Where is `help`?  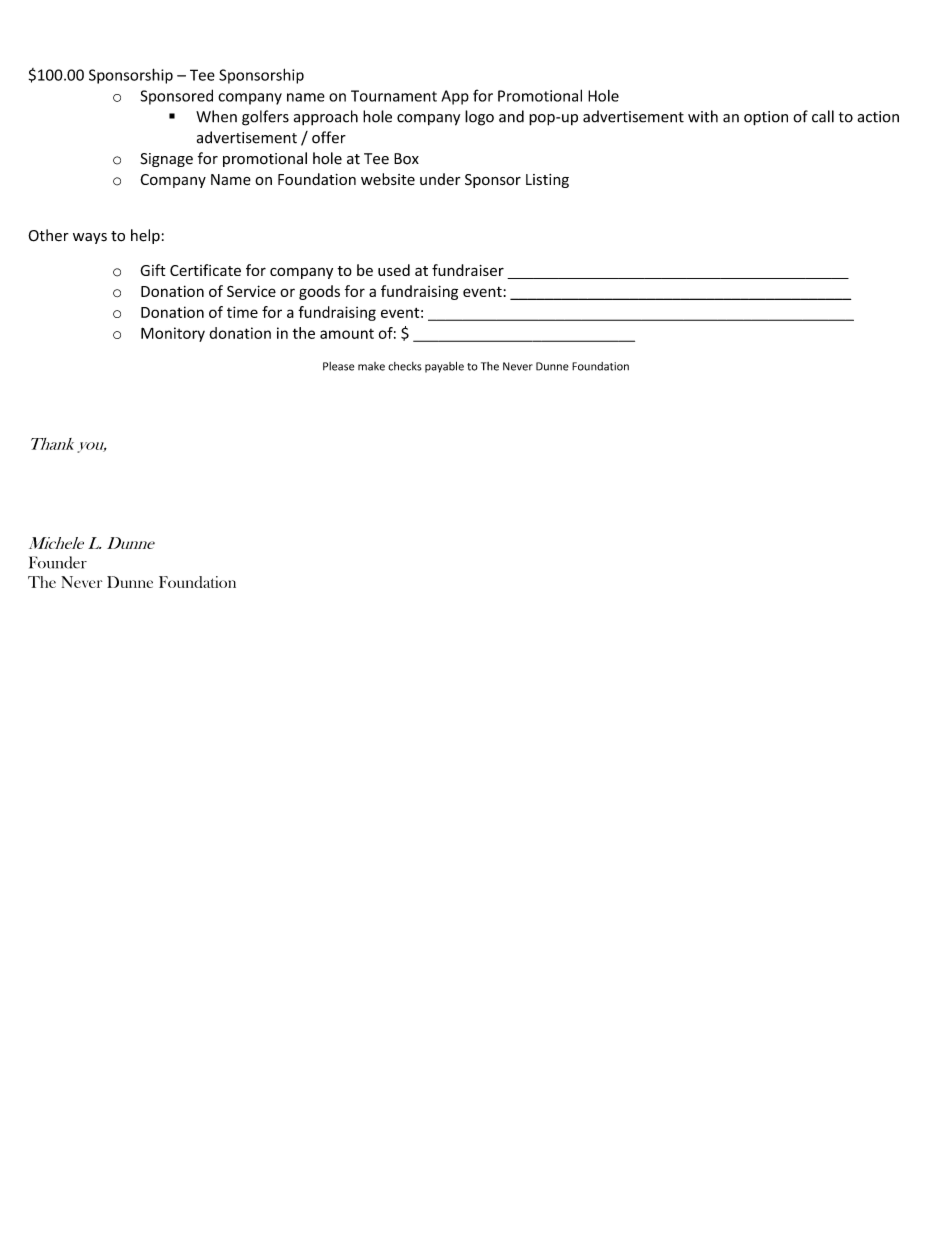
help is located at coordinates (145, 236).
